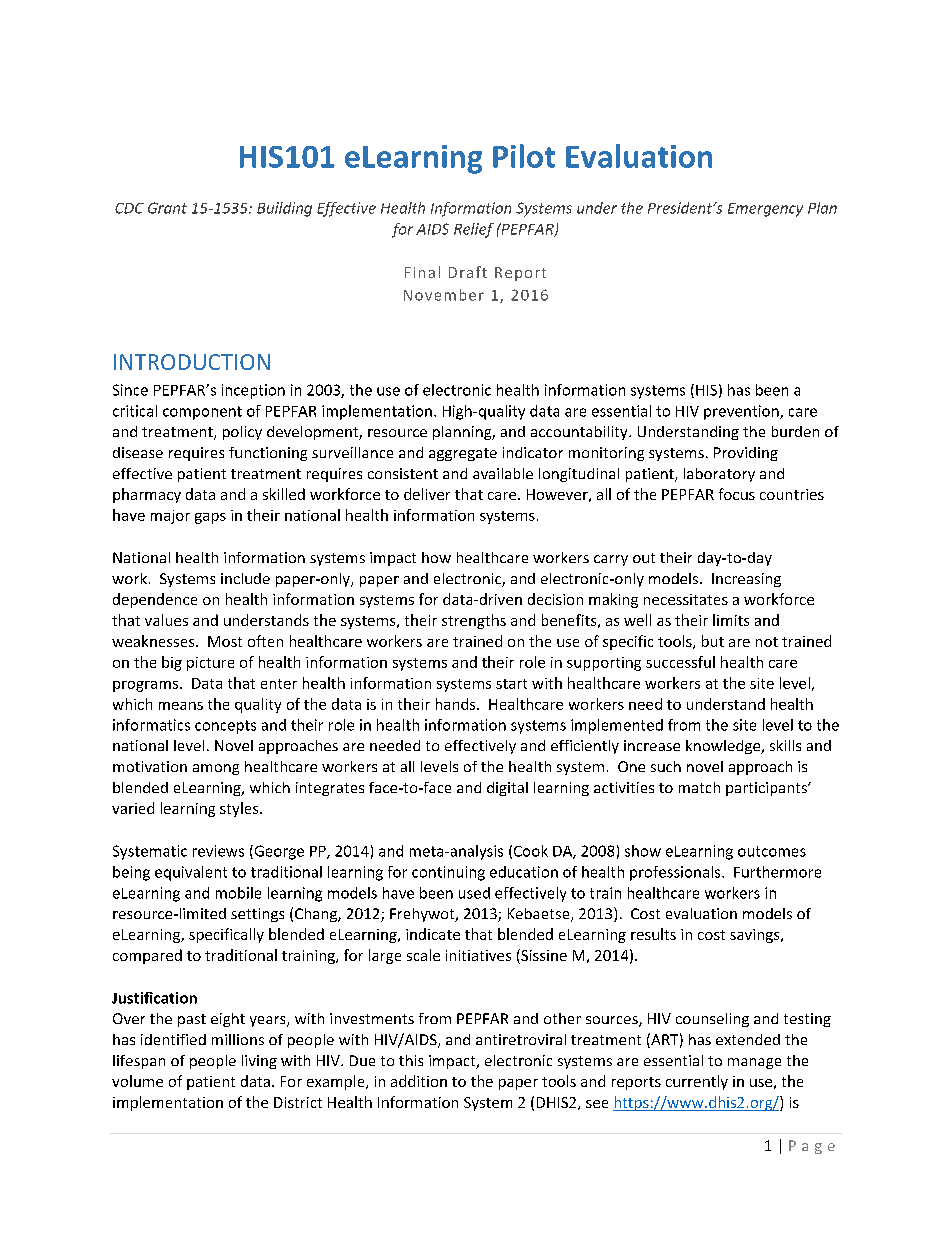 The height and width of the document is (1233, 952). I want to click on settings, so click(257, 915).
